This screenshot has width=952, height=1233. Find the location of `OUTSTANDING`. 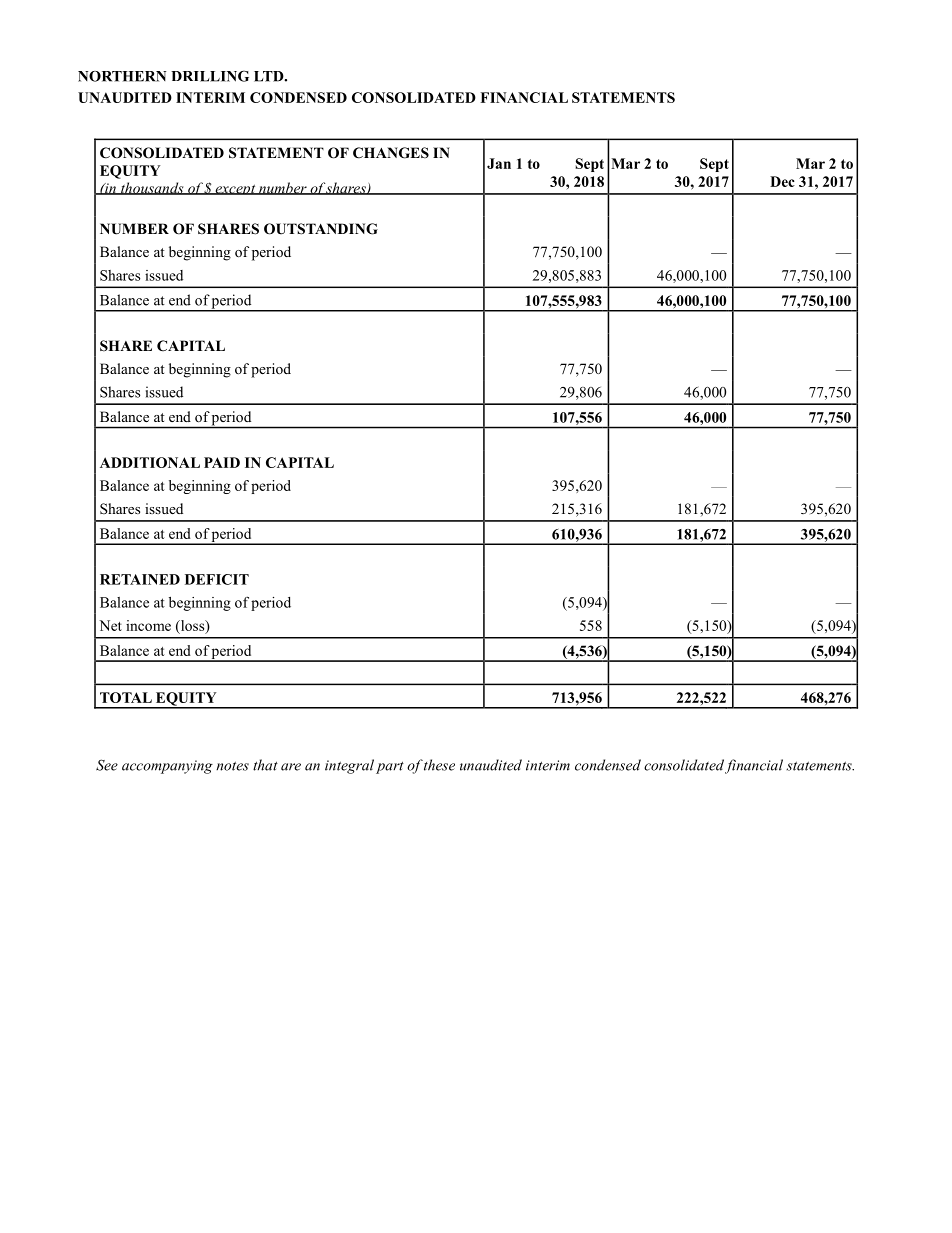

OUTSTANDING is located at coordinates (321, 229).
